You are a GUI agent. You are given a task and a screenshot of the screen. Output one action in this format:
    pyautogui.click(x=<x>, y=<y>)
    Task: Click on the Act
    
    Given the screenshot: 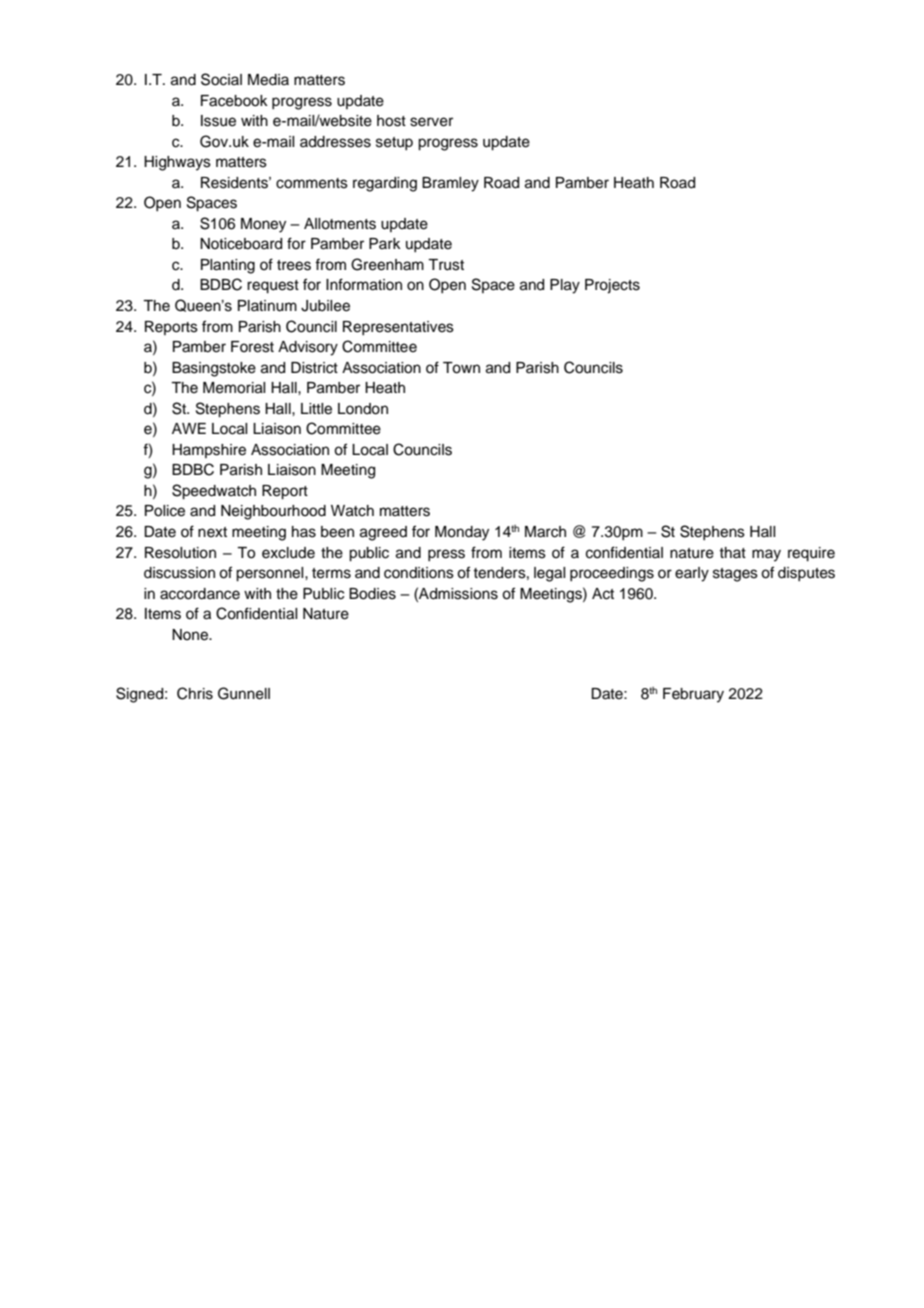 What is the action you would take?
    pyautogui.click(x=603, y=594)
